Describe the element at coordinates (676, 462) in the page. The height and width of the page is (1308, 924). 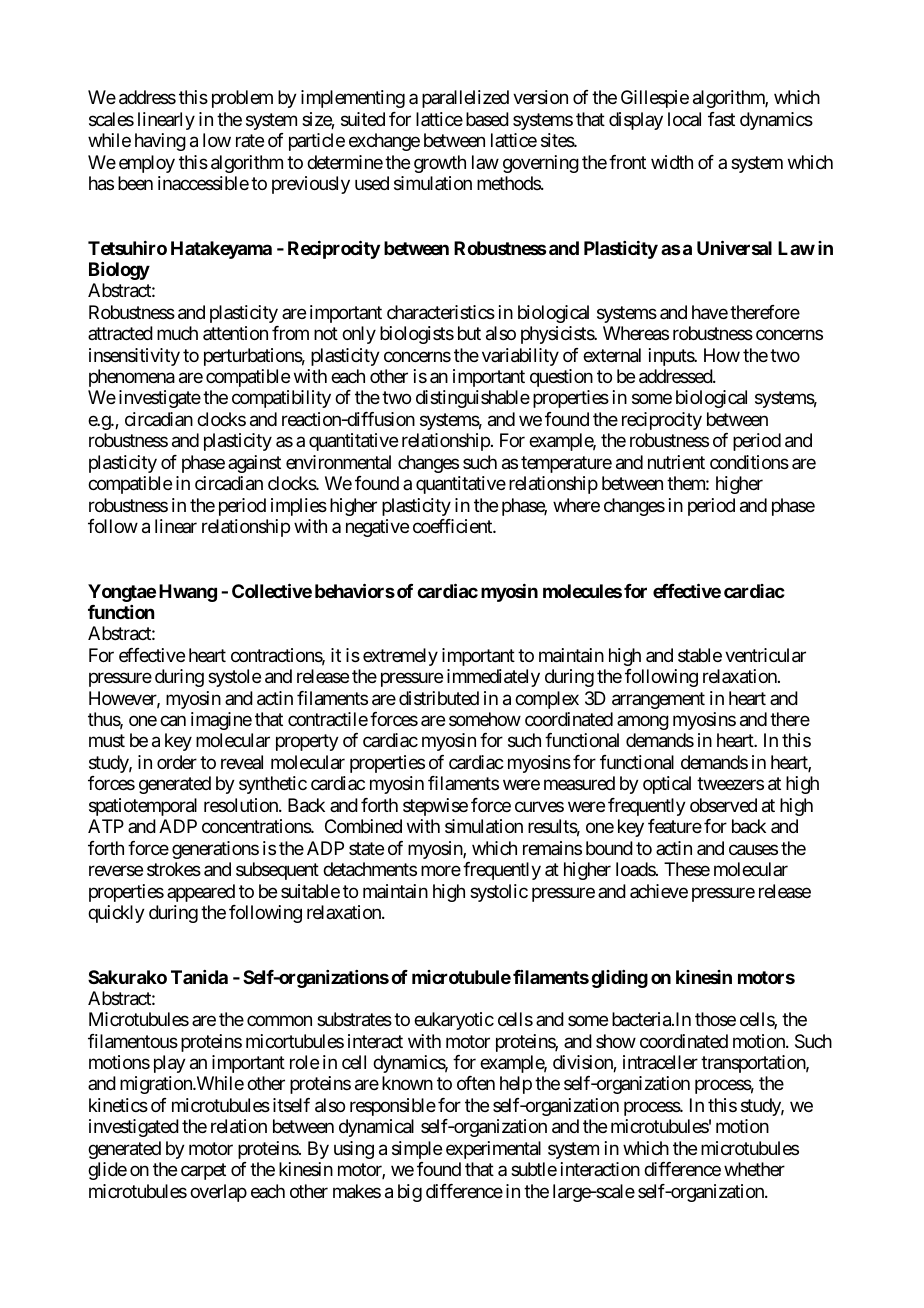
I see `nutrient` at that location.
